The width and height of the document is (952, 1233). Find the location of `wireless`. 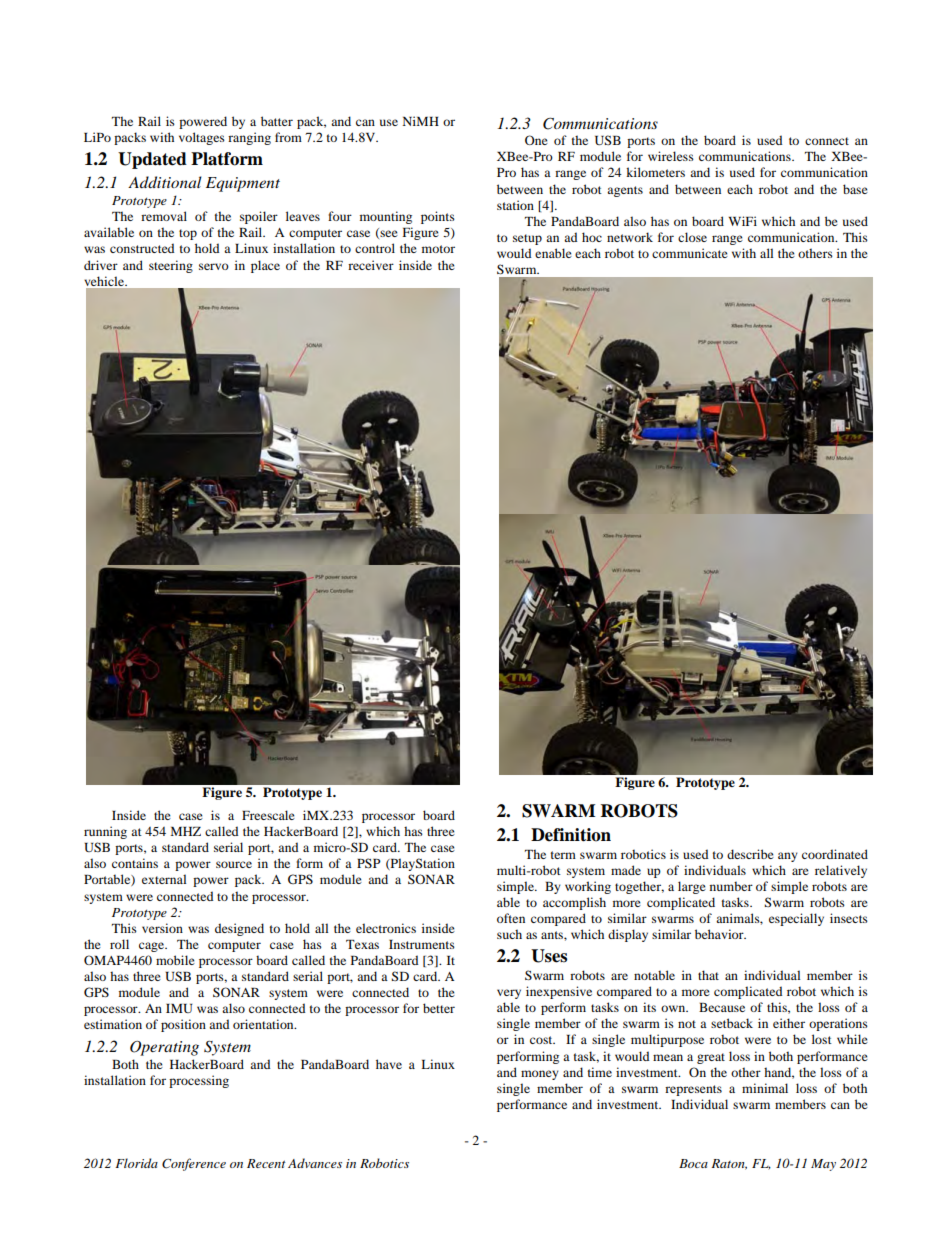

wireless is located at coordinates (671, 156).
